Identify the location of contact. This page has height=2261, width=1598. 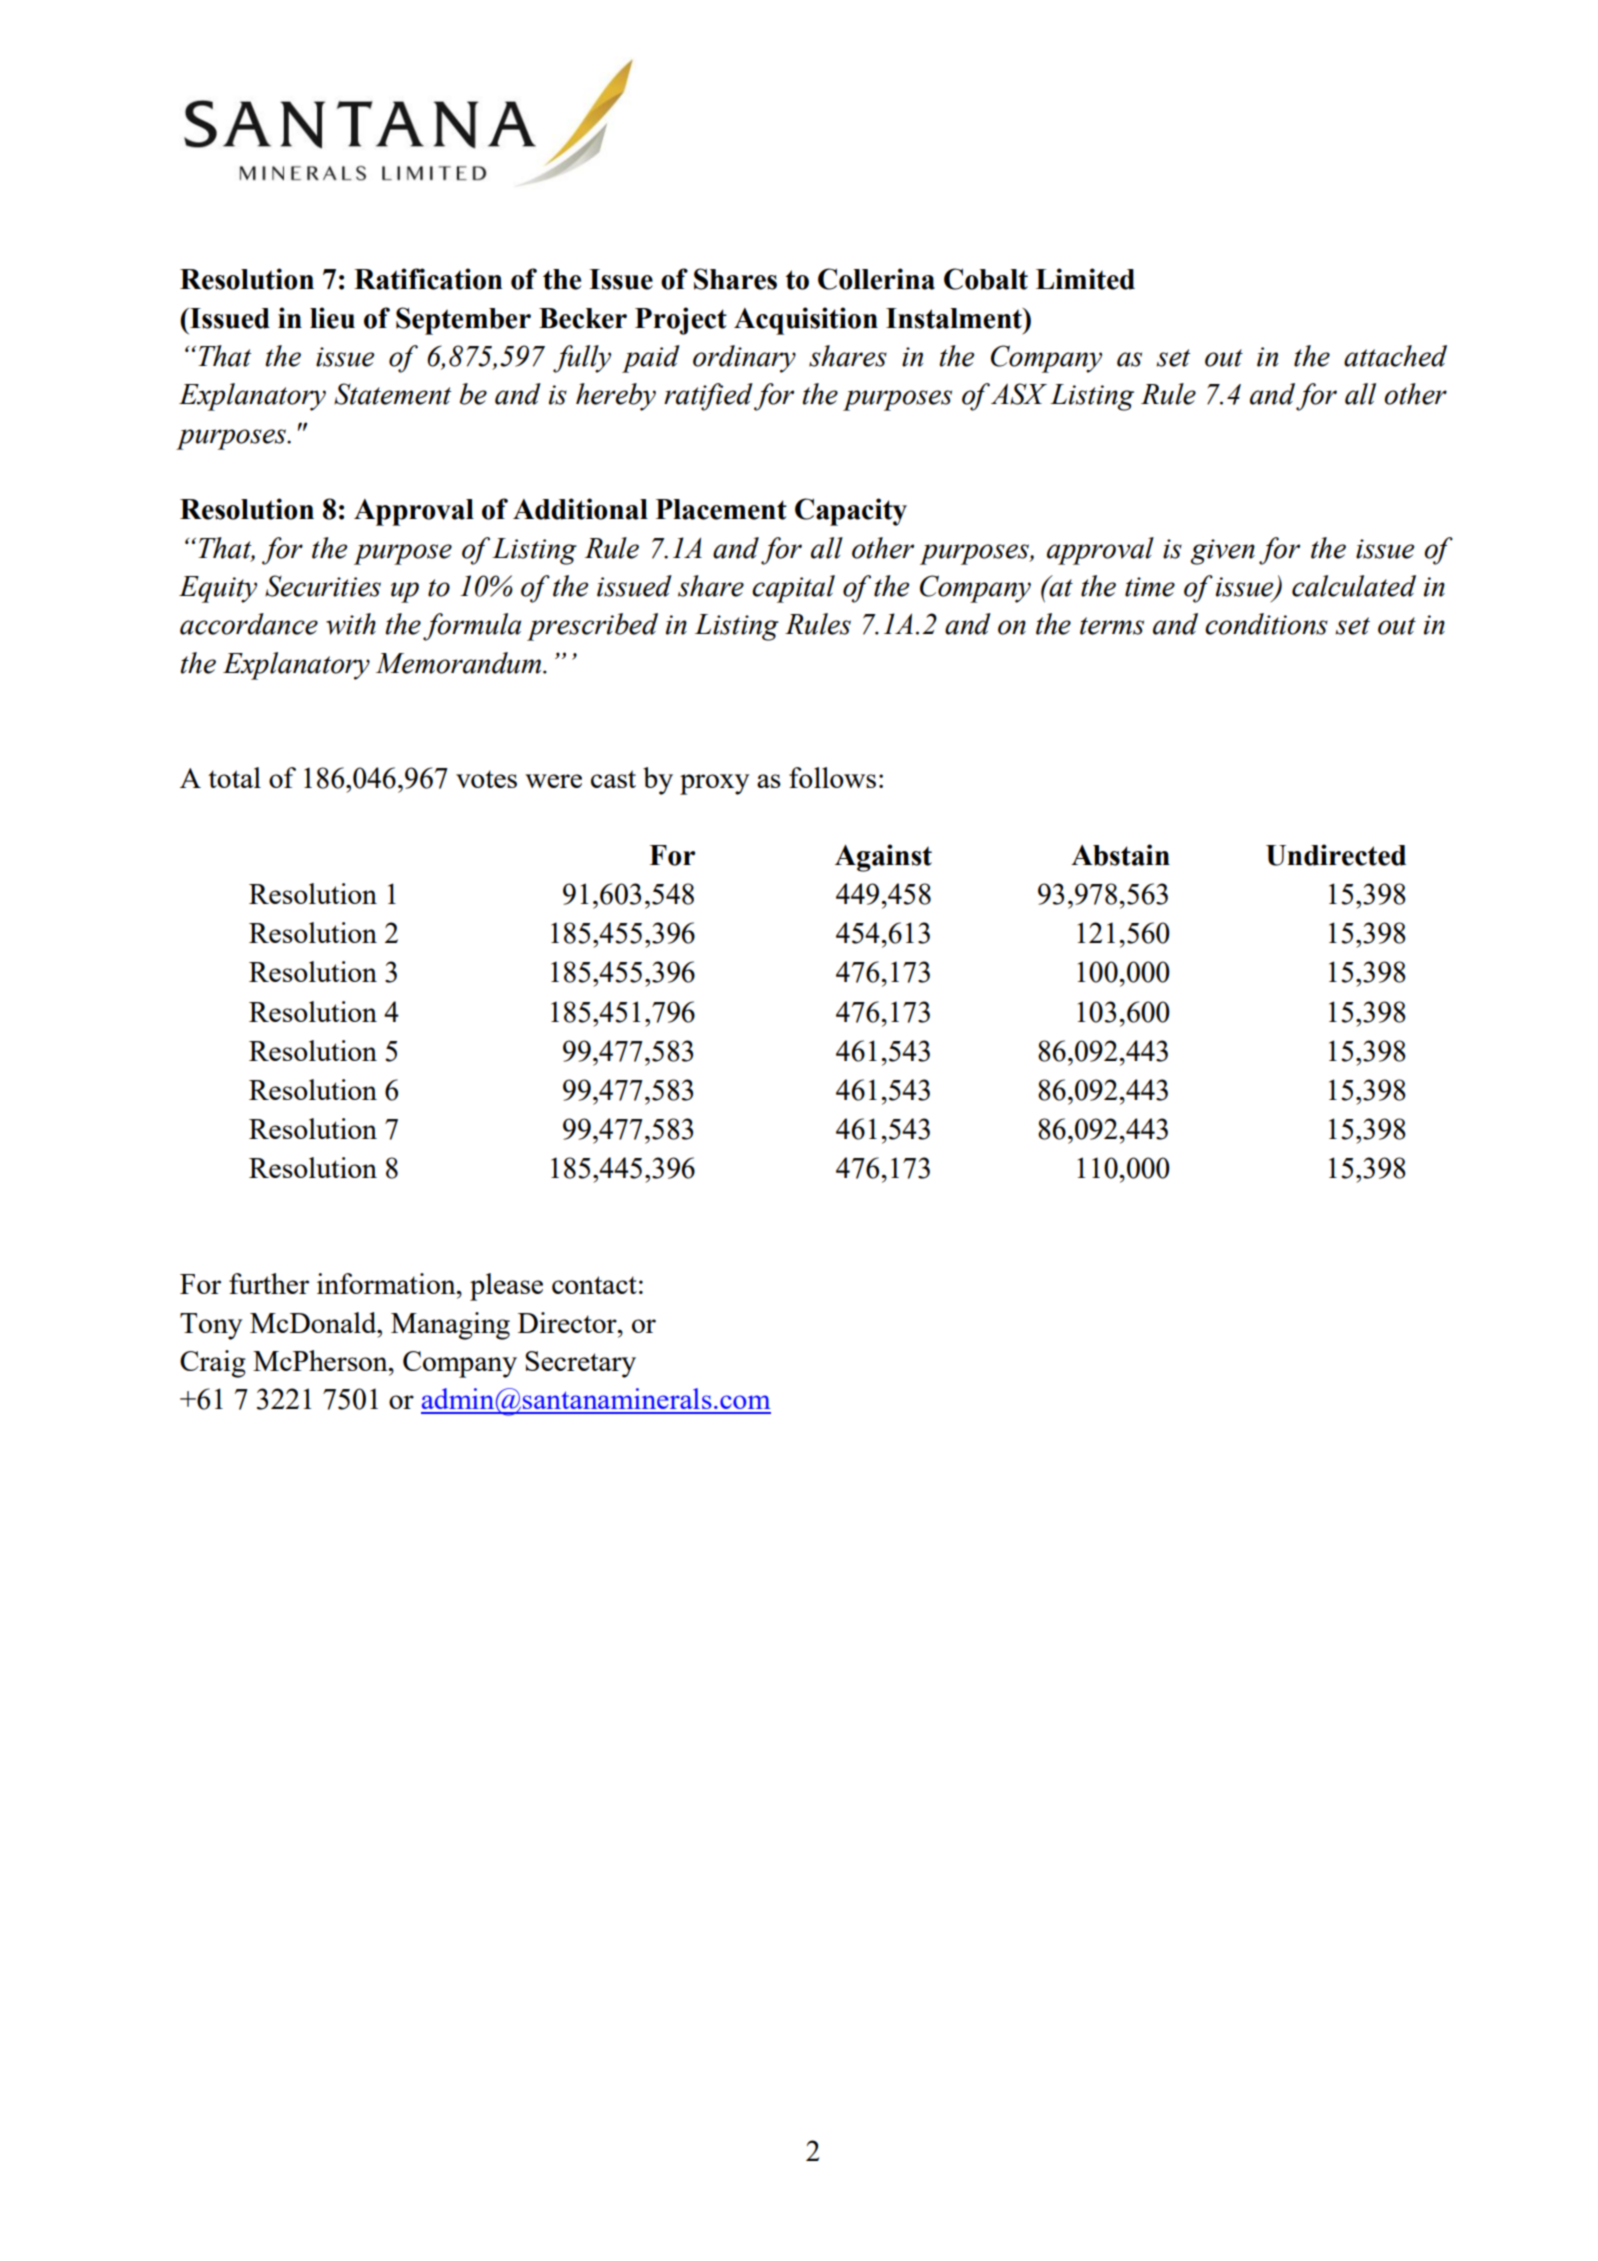
(594, 1285).
